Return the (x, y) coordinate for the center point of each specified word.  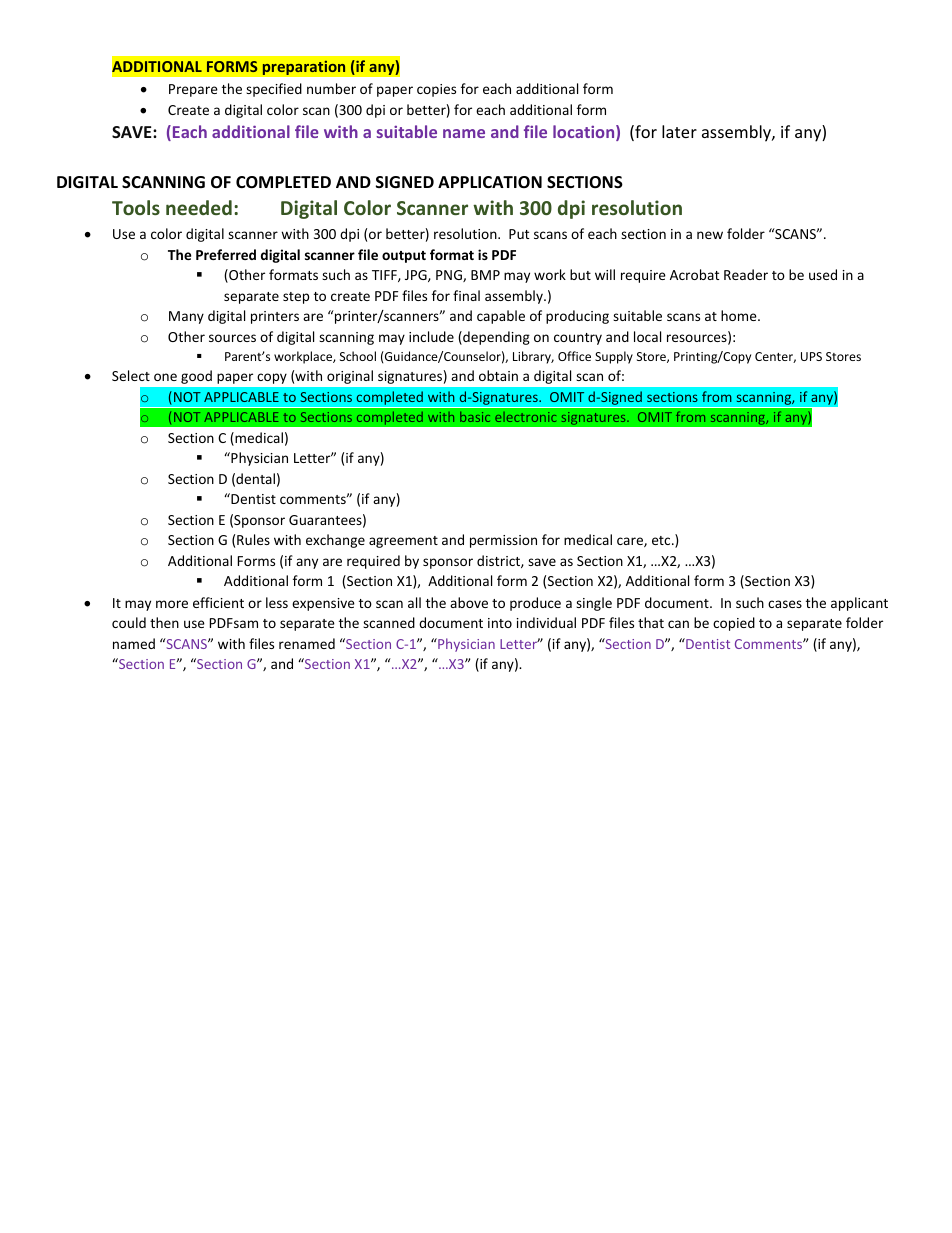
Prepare (193, 90)
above (469, 602)
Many (186, 317)
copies (436, 90)
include (431, 336)
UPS (811, 356)
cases (785, 604)
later (679, 131)
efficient (218, 602)
